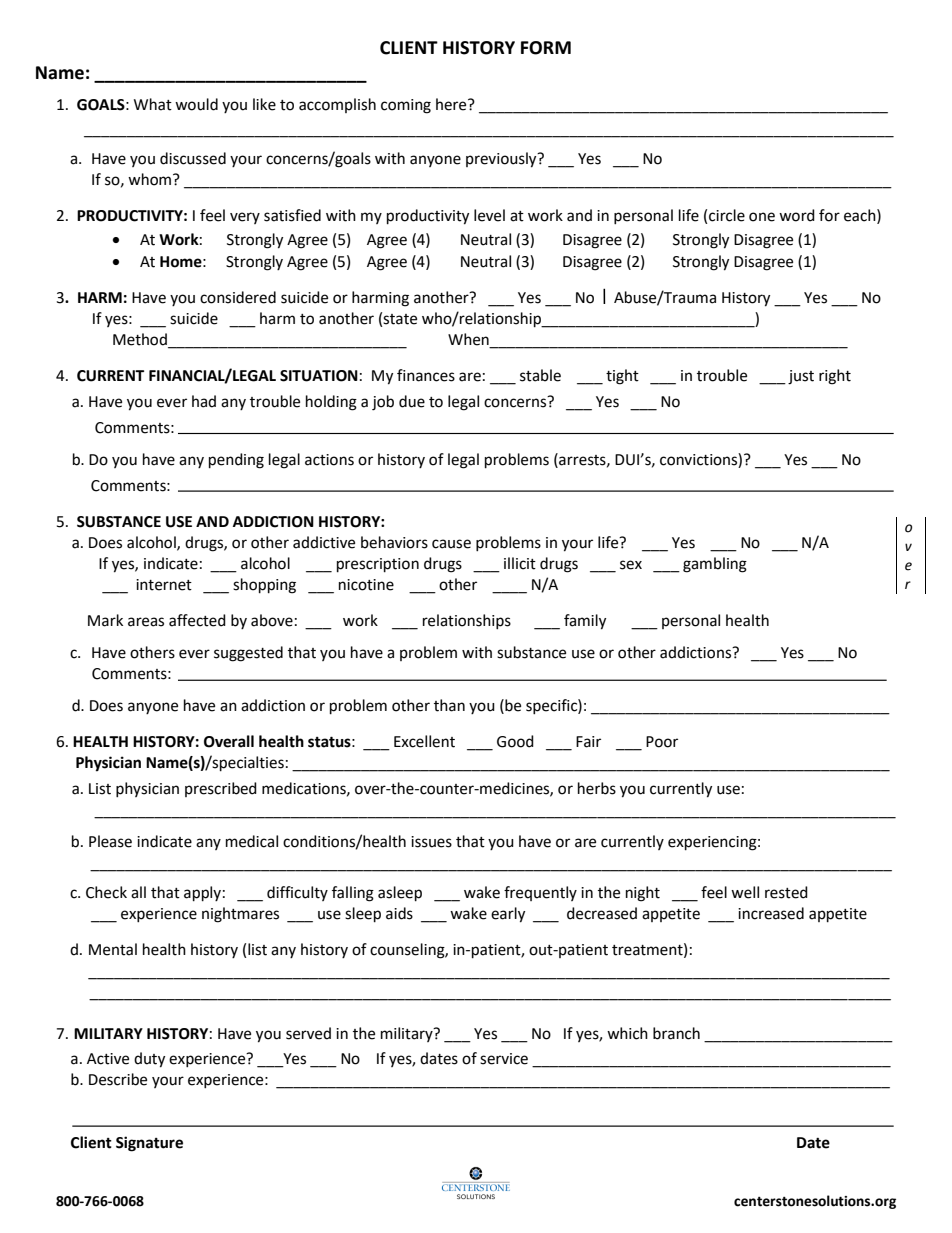 The width and height of the page is (952, 1233). Describe the element at coordinates (452, 104) in the page. I see `here` at that location.
